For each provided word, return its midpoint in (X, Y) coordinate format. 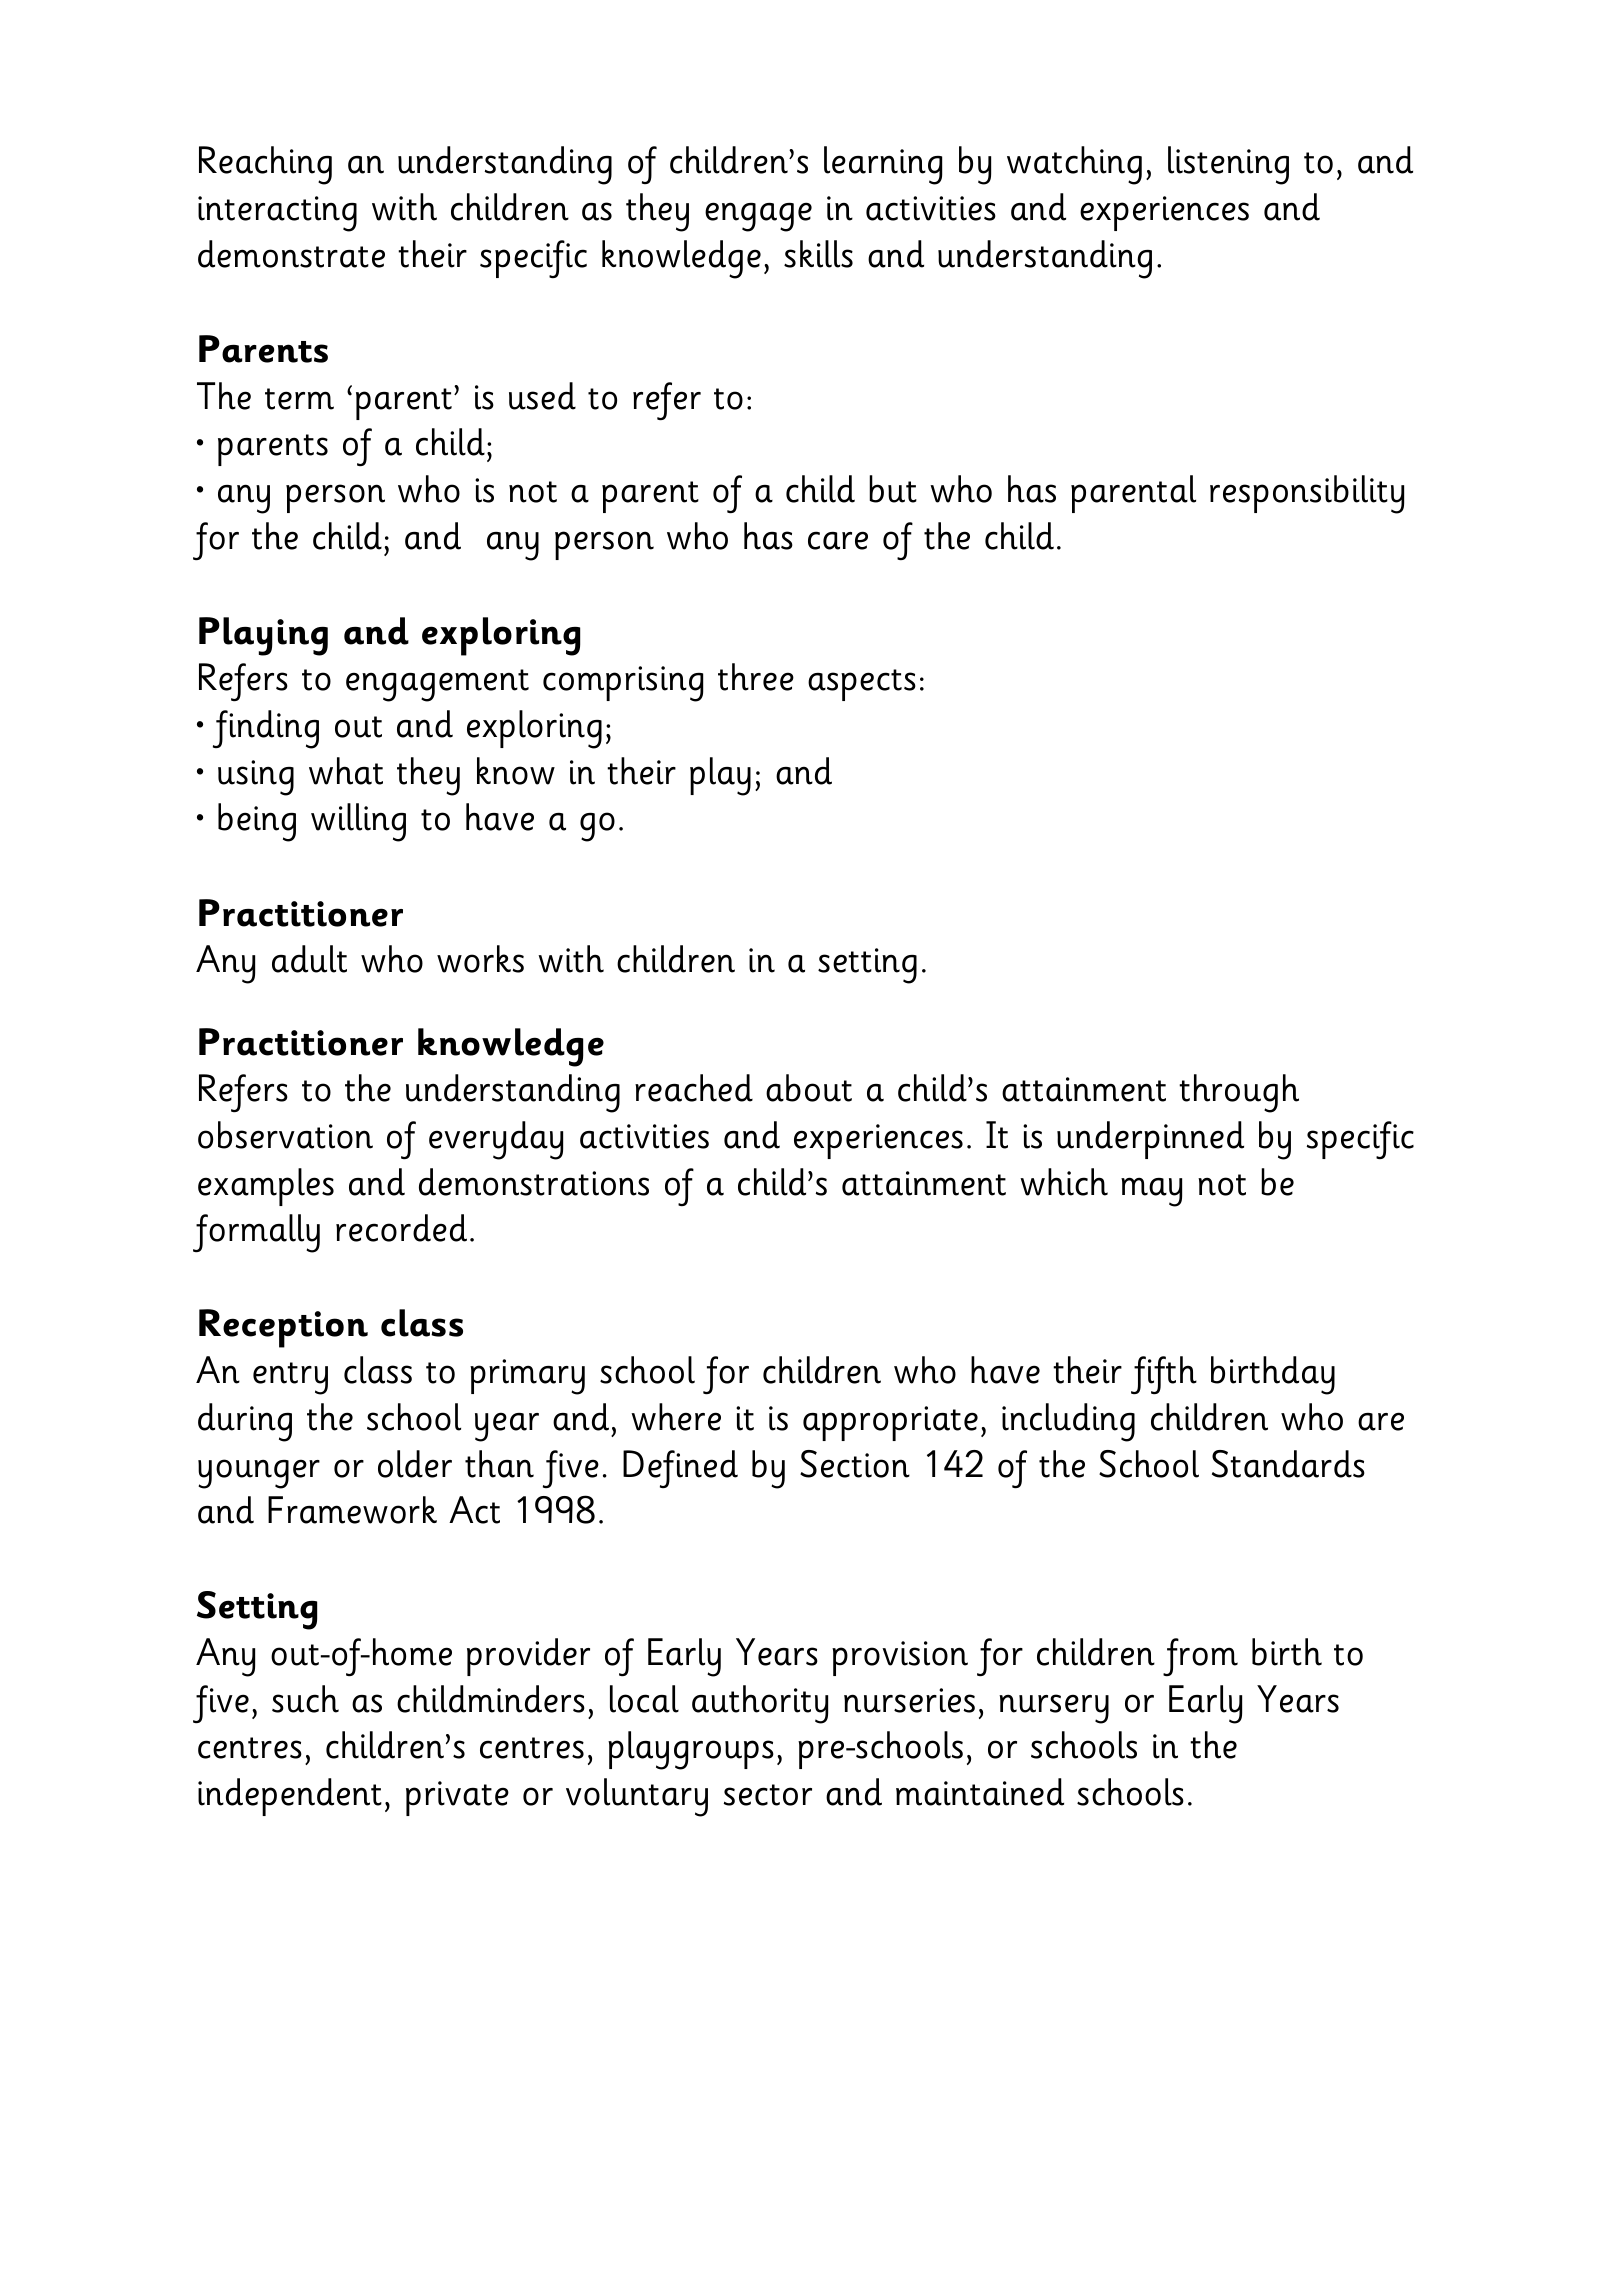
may (1151, 1192)
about (809, 1088)
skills (818, 254)
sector (768, 1795)
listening (1228, 165)
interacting (277, 214)
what (346, 771)
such (305, 1699)
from (1200, 1657)
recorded (401, 1228)
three (756, 677)
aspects (862, 685)
